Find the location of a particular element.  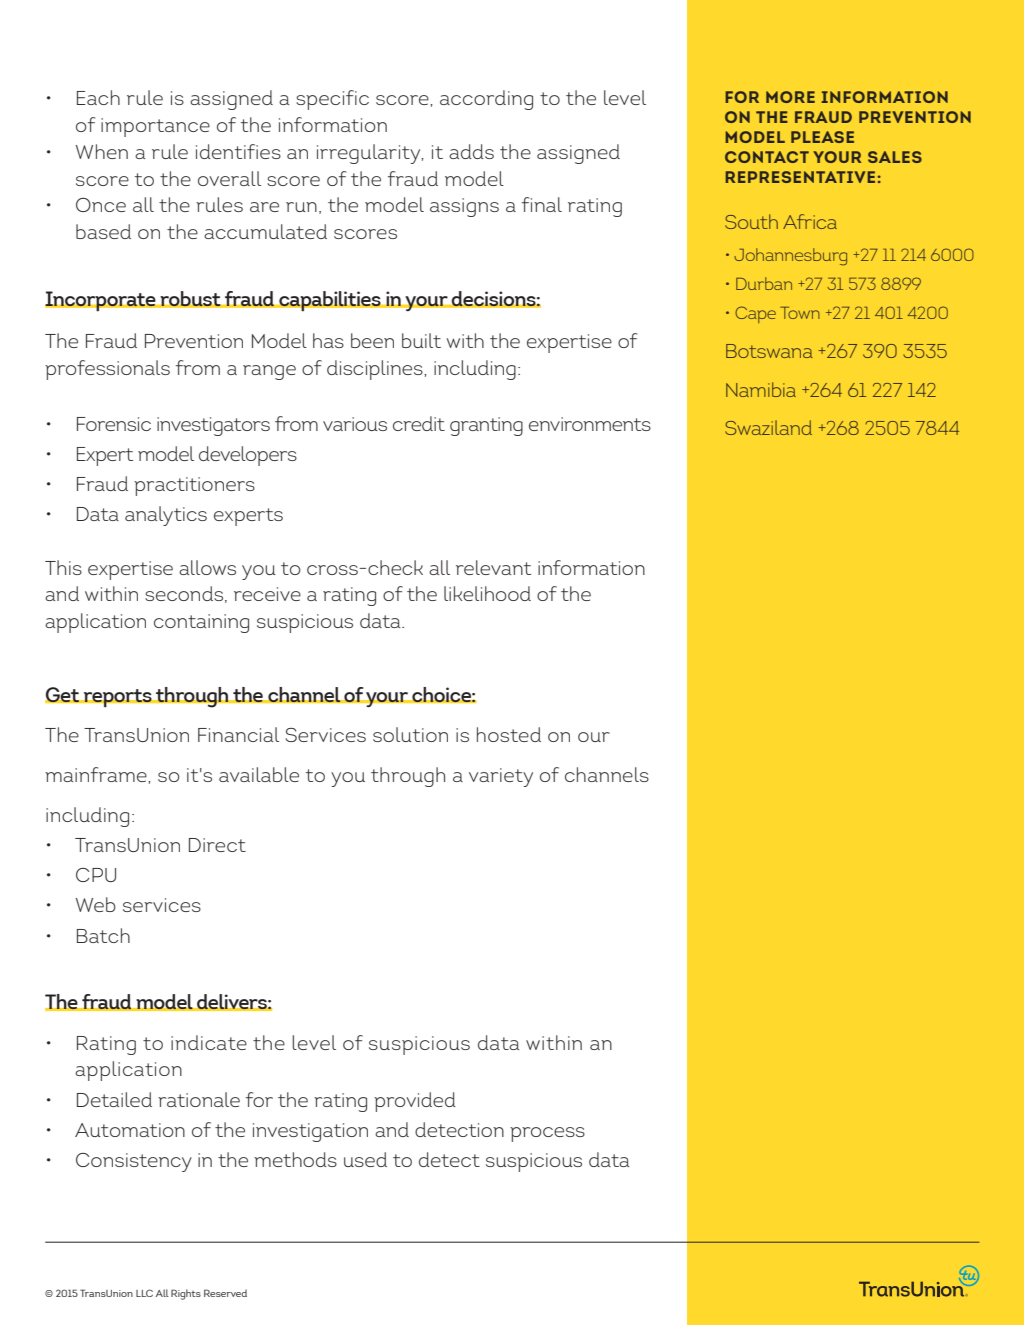

granting is located at coordinates (486, 426).
